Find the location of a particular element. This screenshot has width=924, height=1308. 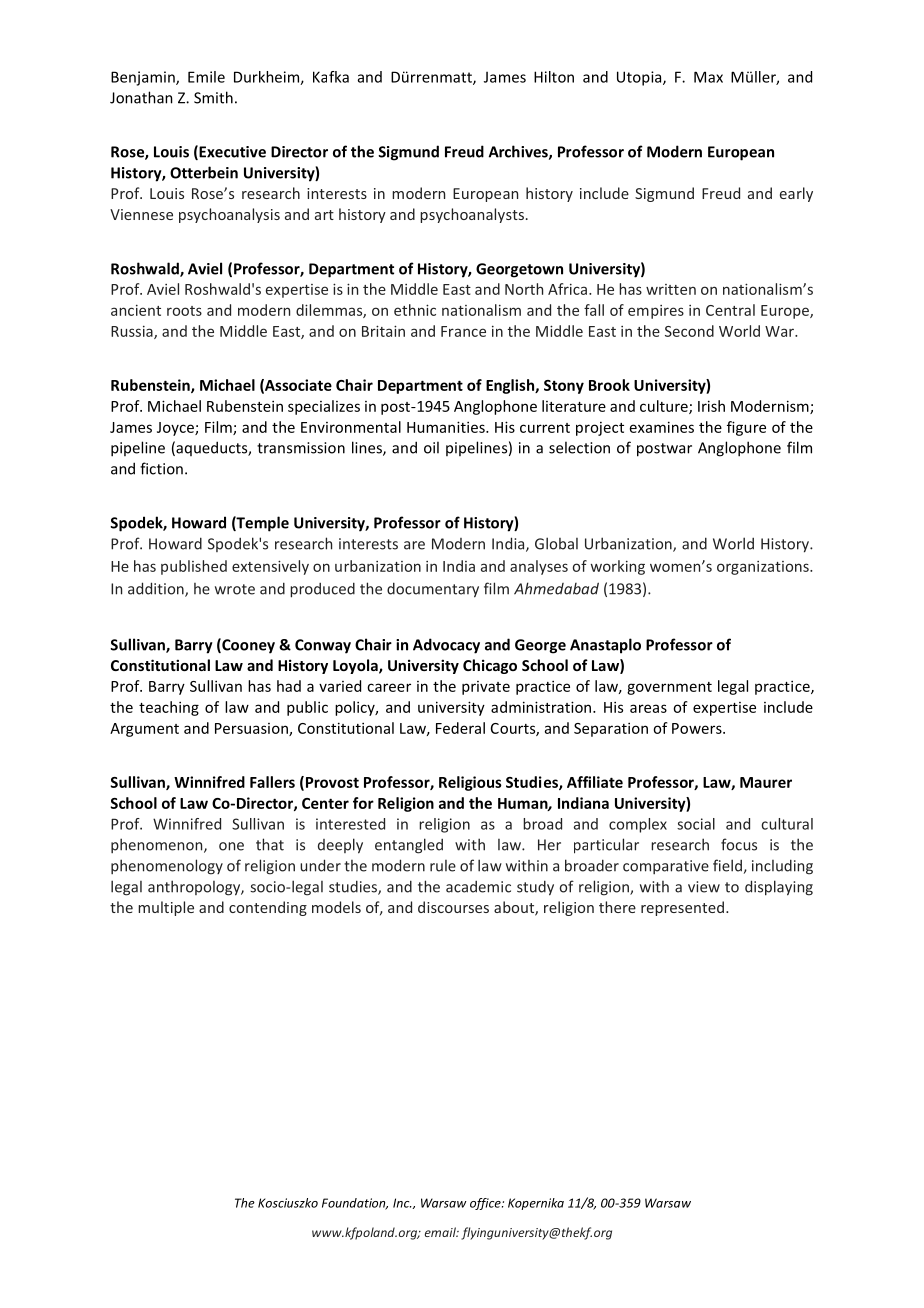

Smith is located at coordinates (213, 97).
